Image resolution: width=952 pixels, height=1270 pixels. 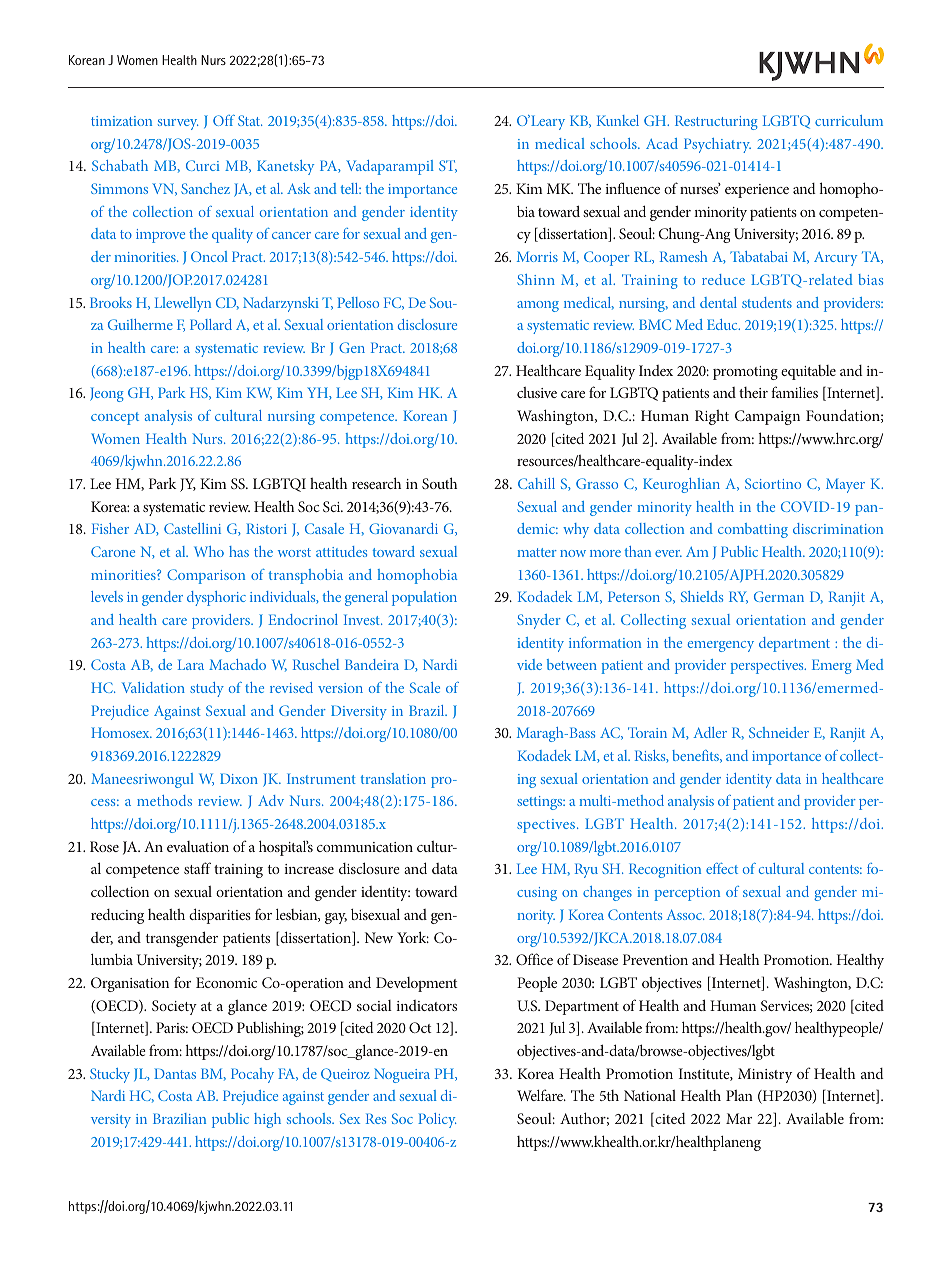 What do you see at coordinates (632, 188) in the screenshot?
I see `influence` at bounding box center [632, 188].
